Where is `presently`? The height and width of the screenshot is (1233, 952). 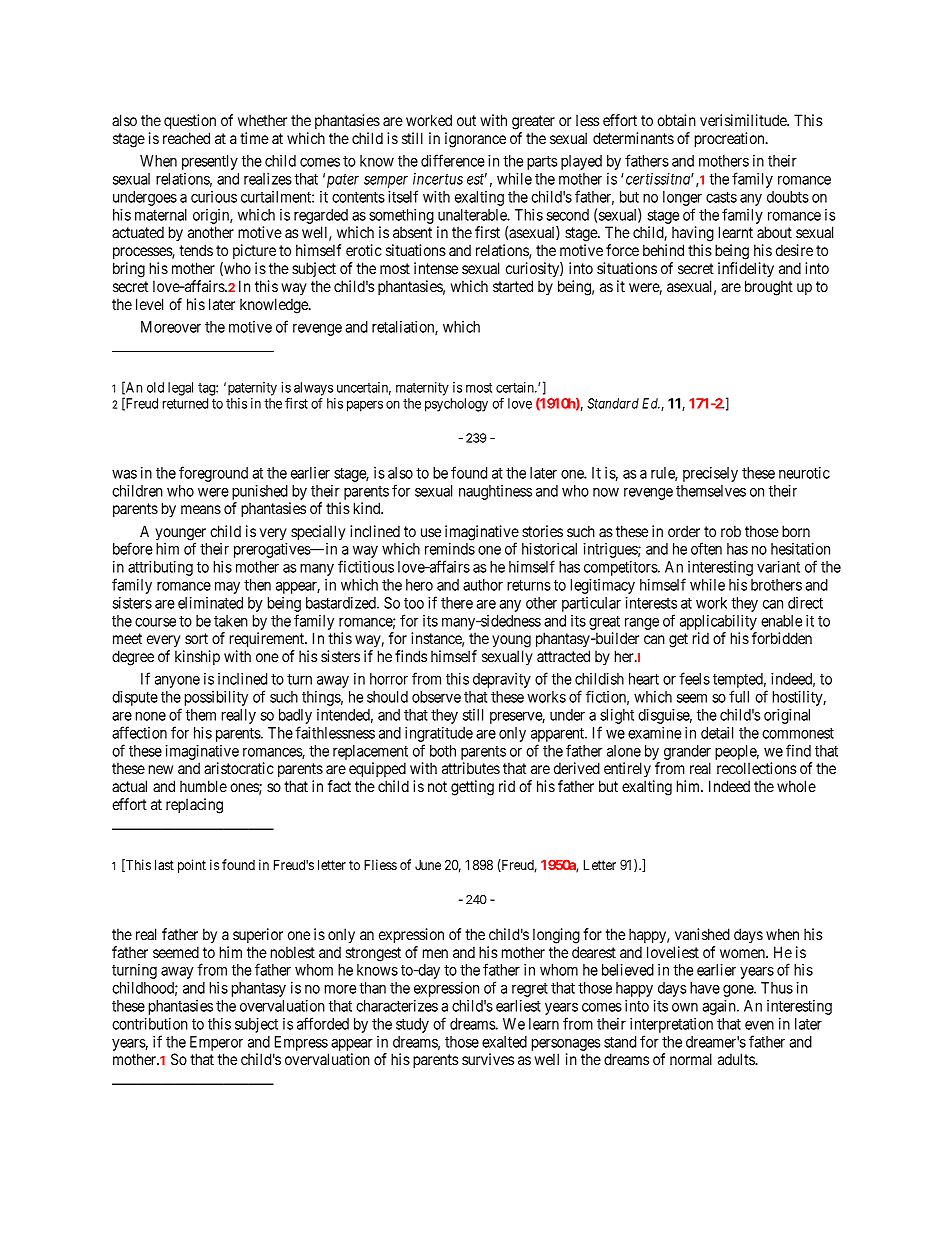
presently is located at coordinates (210, 162).
